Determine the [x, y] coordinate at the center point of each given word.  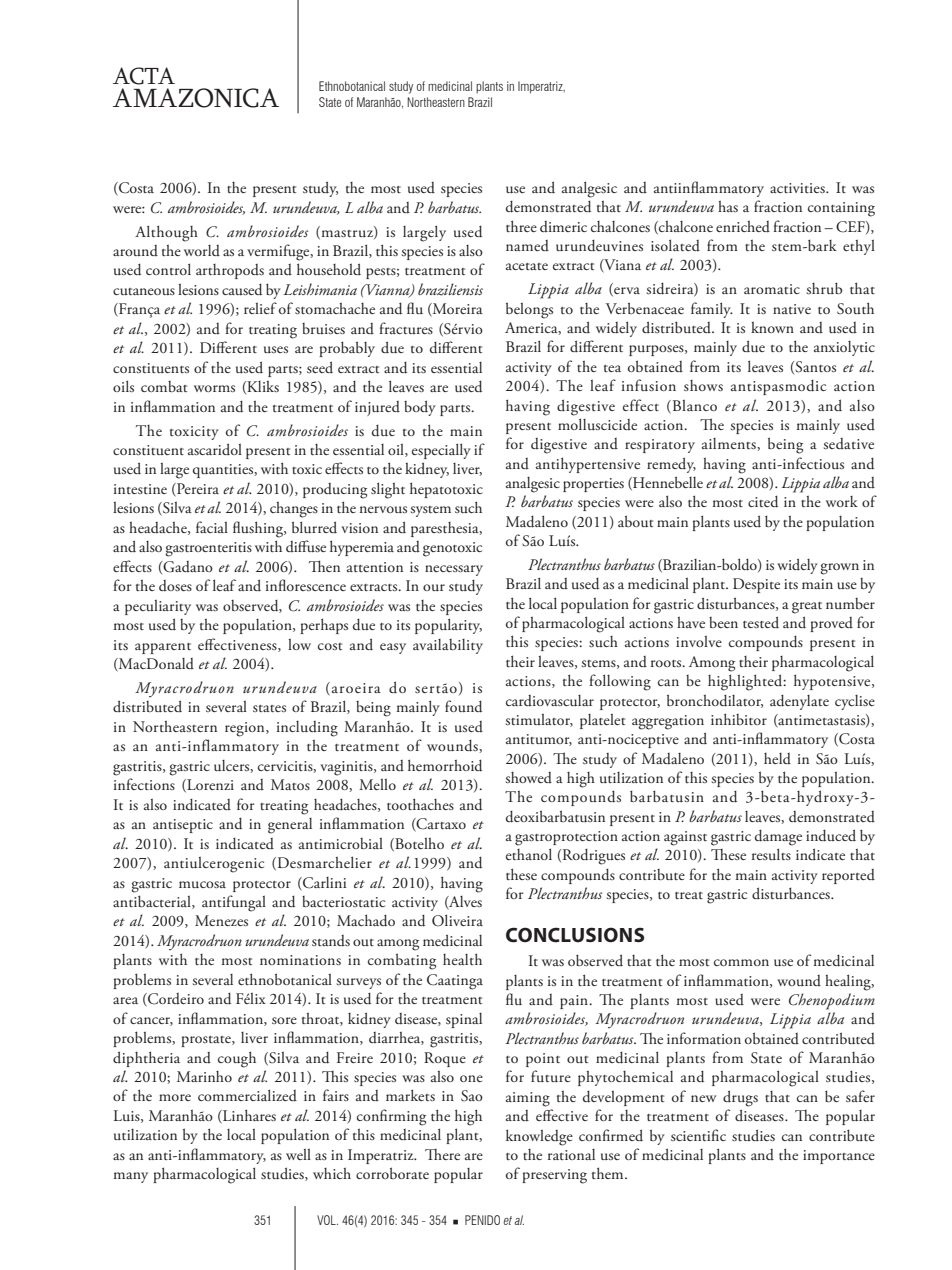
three [521, 226]
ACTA [144, 76]
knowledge [539, 1137]
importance [839, 1157]
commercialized [247, 1095]
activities [798, 188]
